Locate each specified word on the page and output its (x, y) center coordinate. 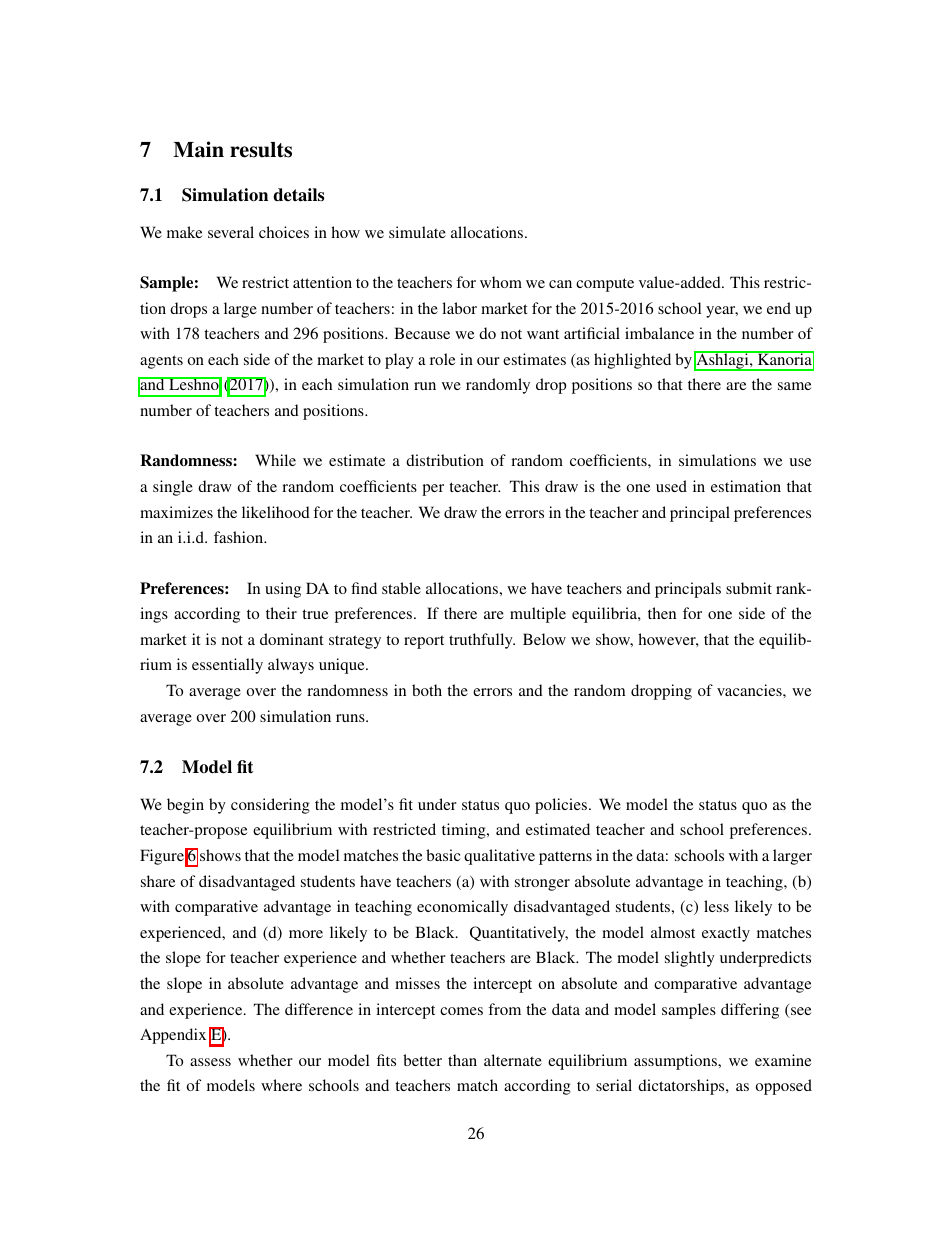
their (281, 613)
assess (210, 1062)
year (722, 312)
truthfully (482, 641)
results (261, 150)
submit (749, 588)
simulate (417, 232)
